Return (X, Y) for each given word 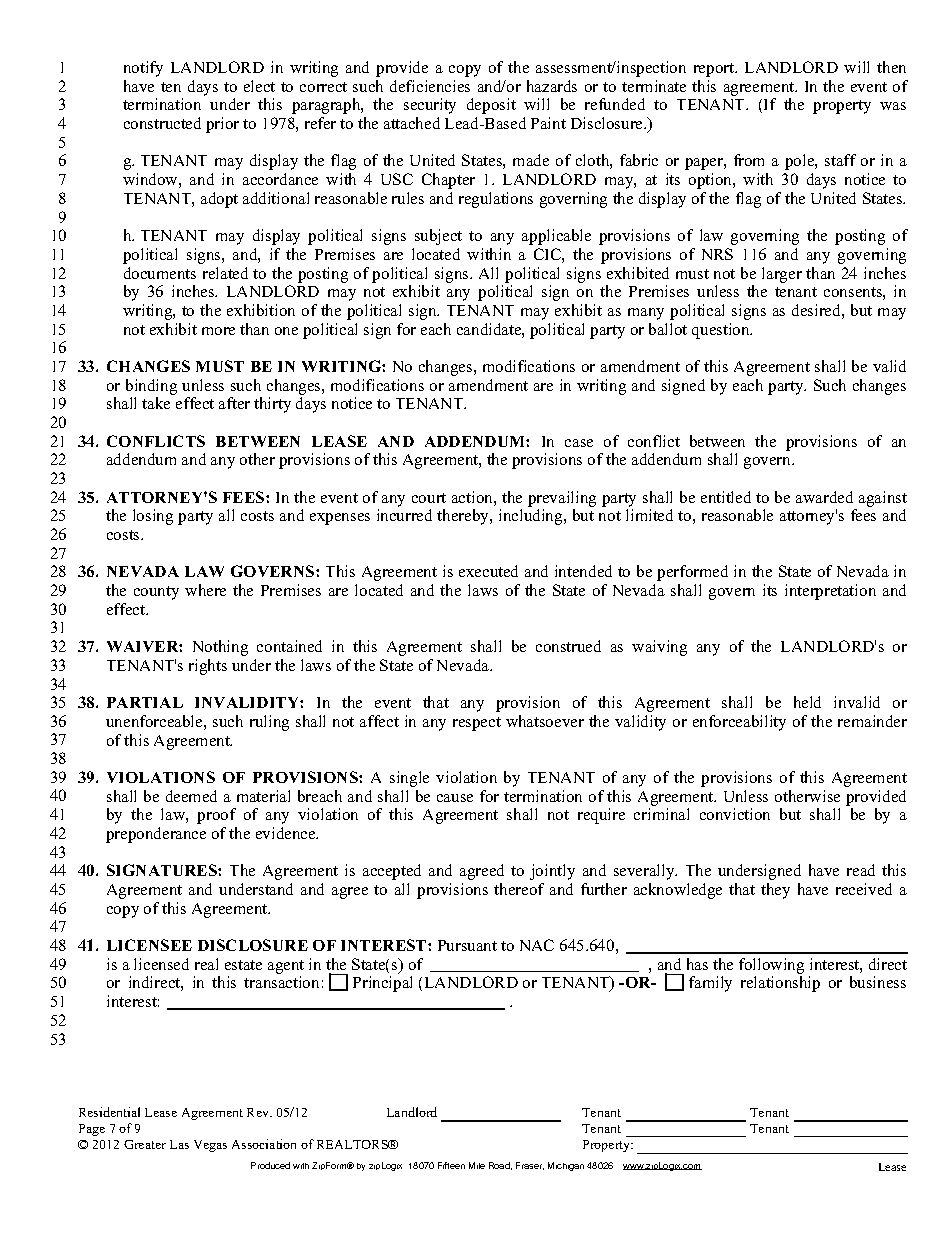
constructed (162, 123)
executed (488, 571)
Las (179, 1144)
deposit (491, 106)
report (715, 70)
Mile (477, 1165)
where (205, 590)
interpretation (830, 592)
